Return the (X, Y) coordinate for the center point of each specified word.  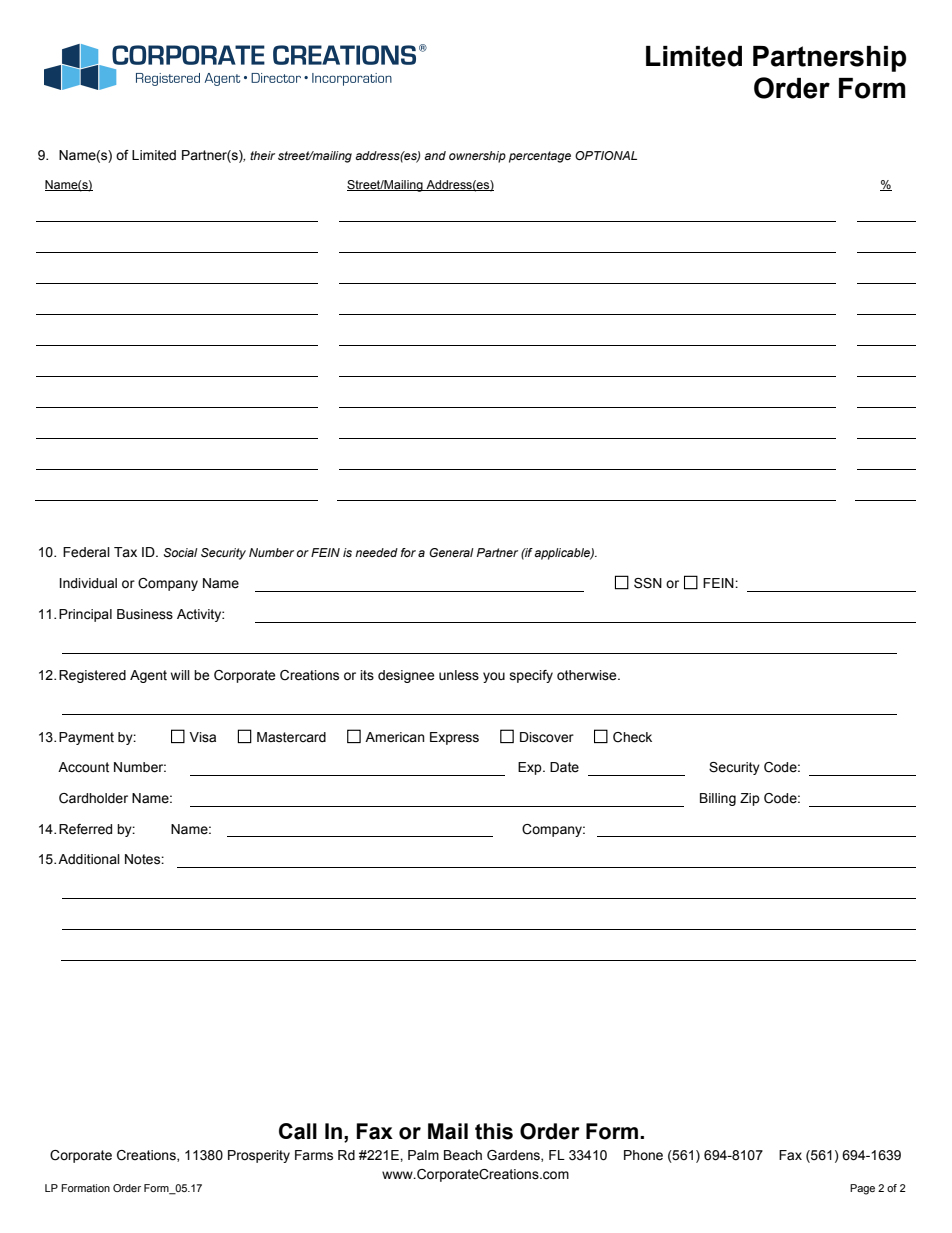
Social (181, 552)
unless (459, 675)
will (180, 675)
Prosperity (259, 1156)
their (262, 155)
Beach (463, 1155)
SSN (648, 583)
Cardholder (93, 798)
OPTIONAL (606, 155)
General (451, 552)
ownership (477, 157)
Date (564, 767)
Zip (750, 799)
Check (632, 737)
